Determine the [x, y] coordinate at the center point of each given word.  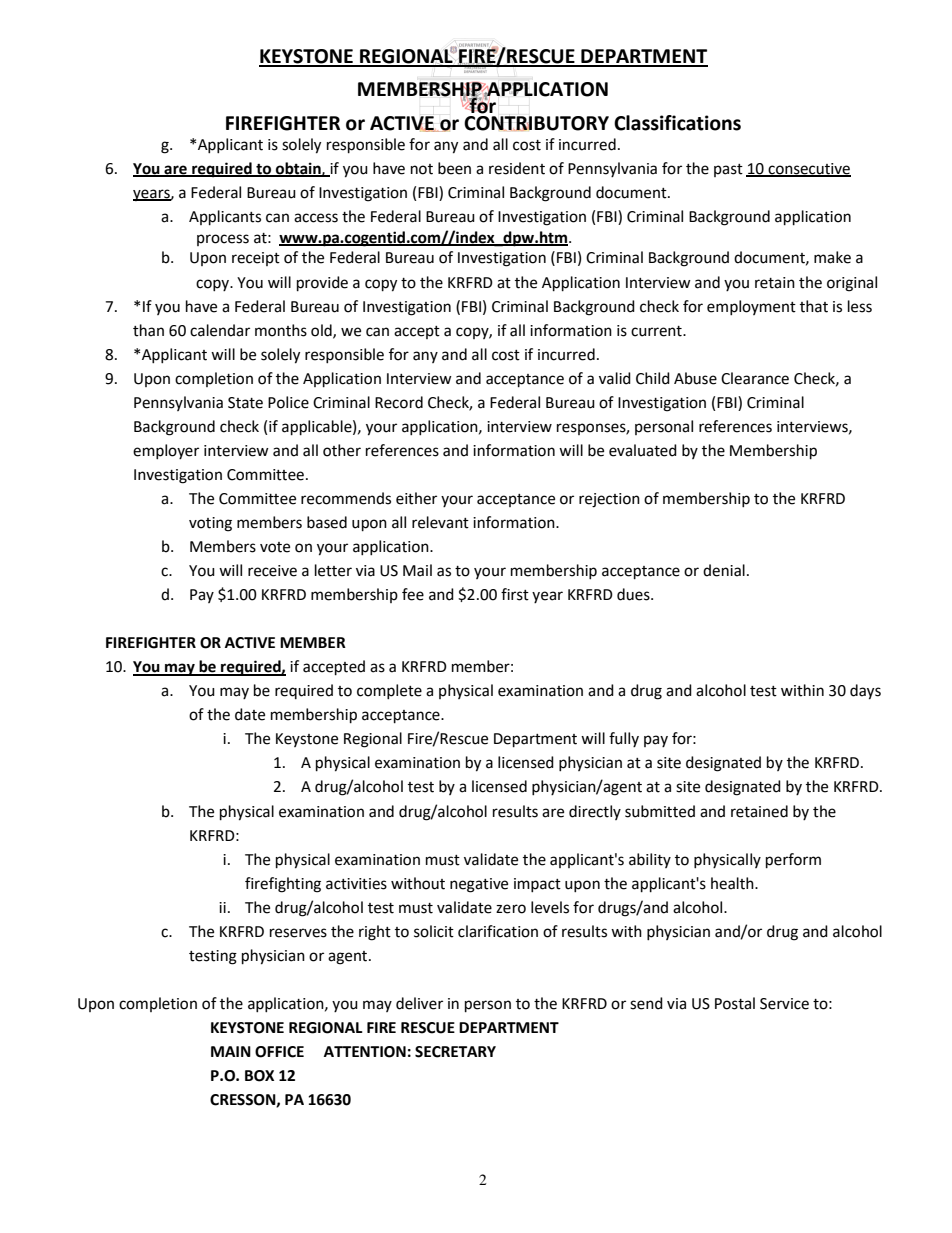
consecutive [808, 169]
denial [724, 570]
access [316, 218]
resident [517, 168]
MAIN [231, 1051]
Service [784, 1004]
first [515, 594]
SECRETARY [455, 1052]
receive [272, 571]
